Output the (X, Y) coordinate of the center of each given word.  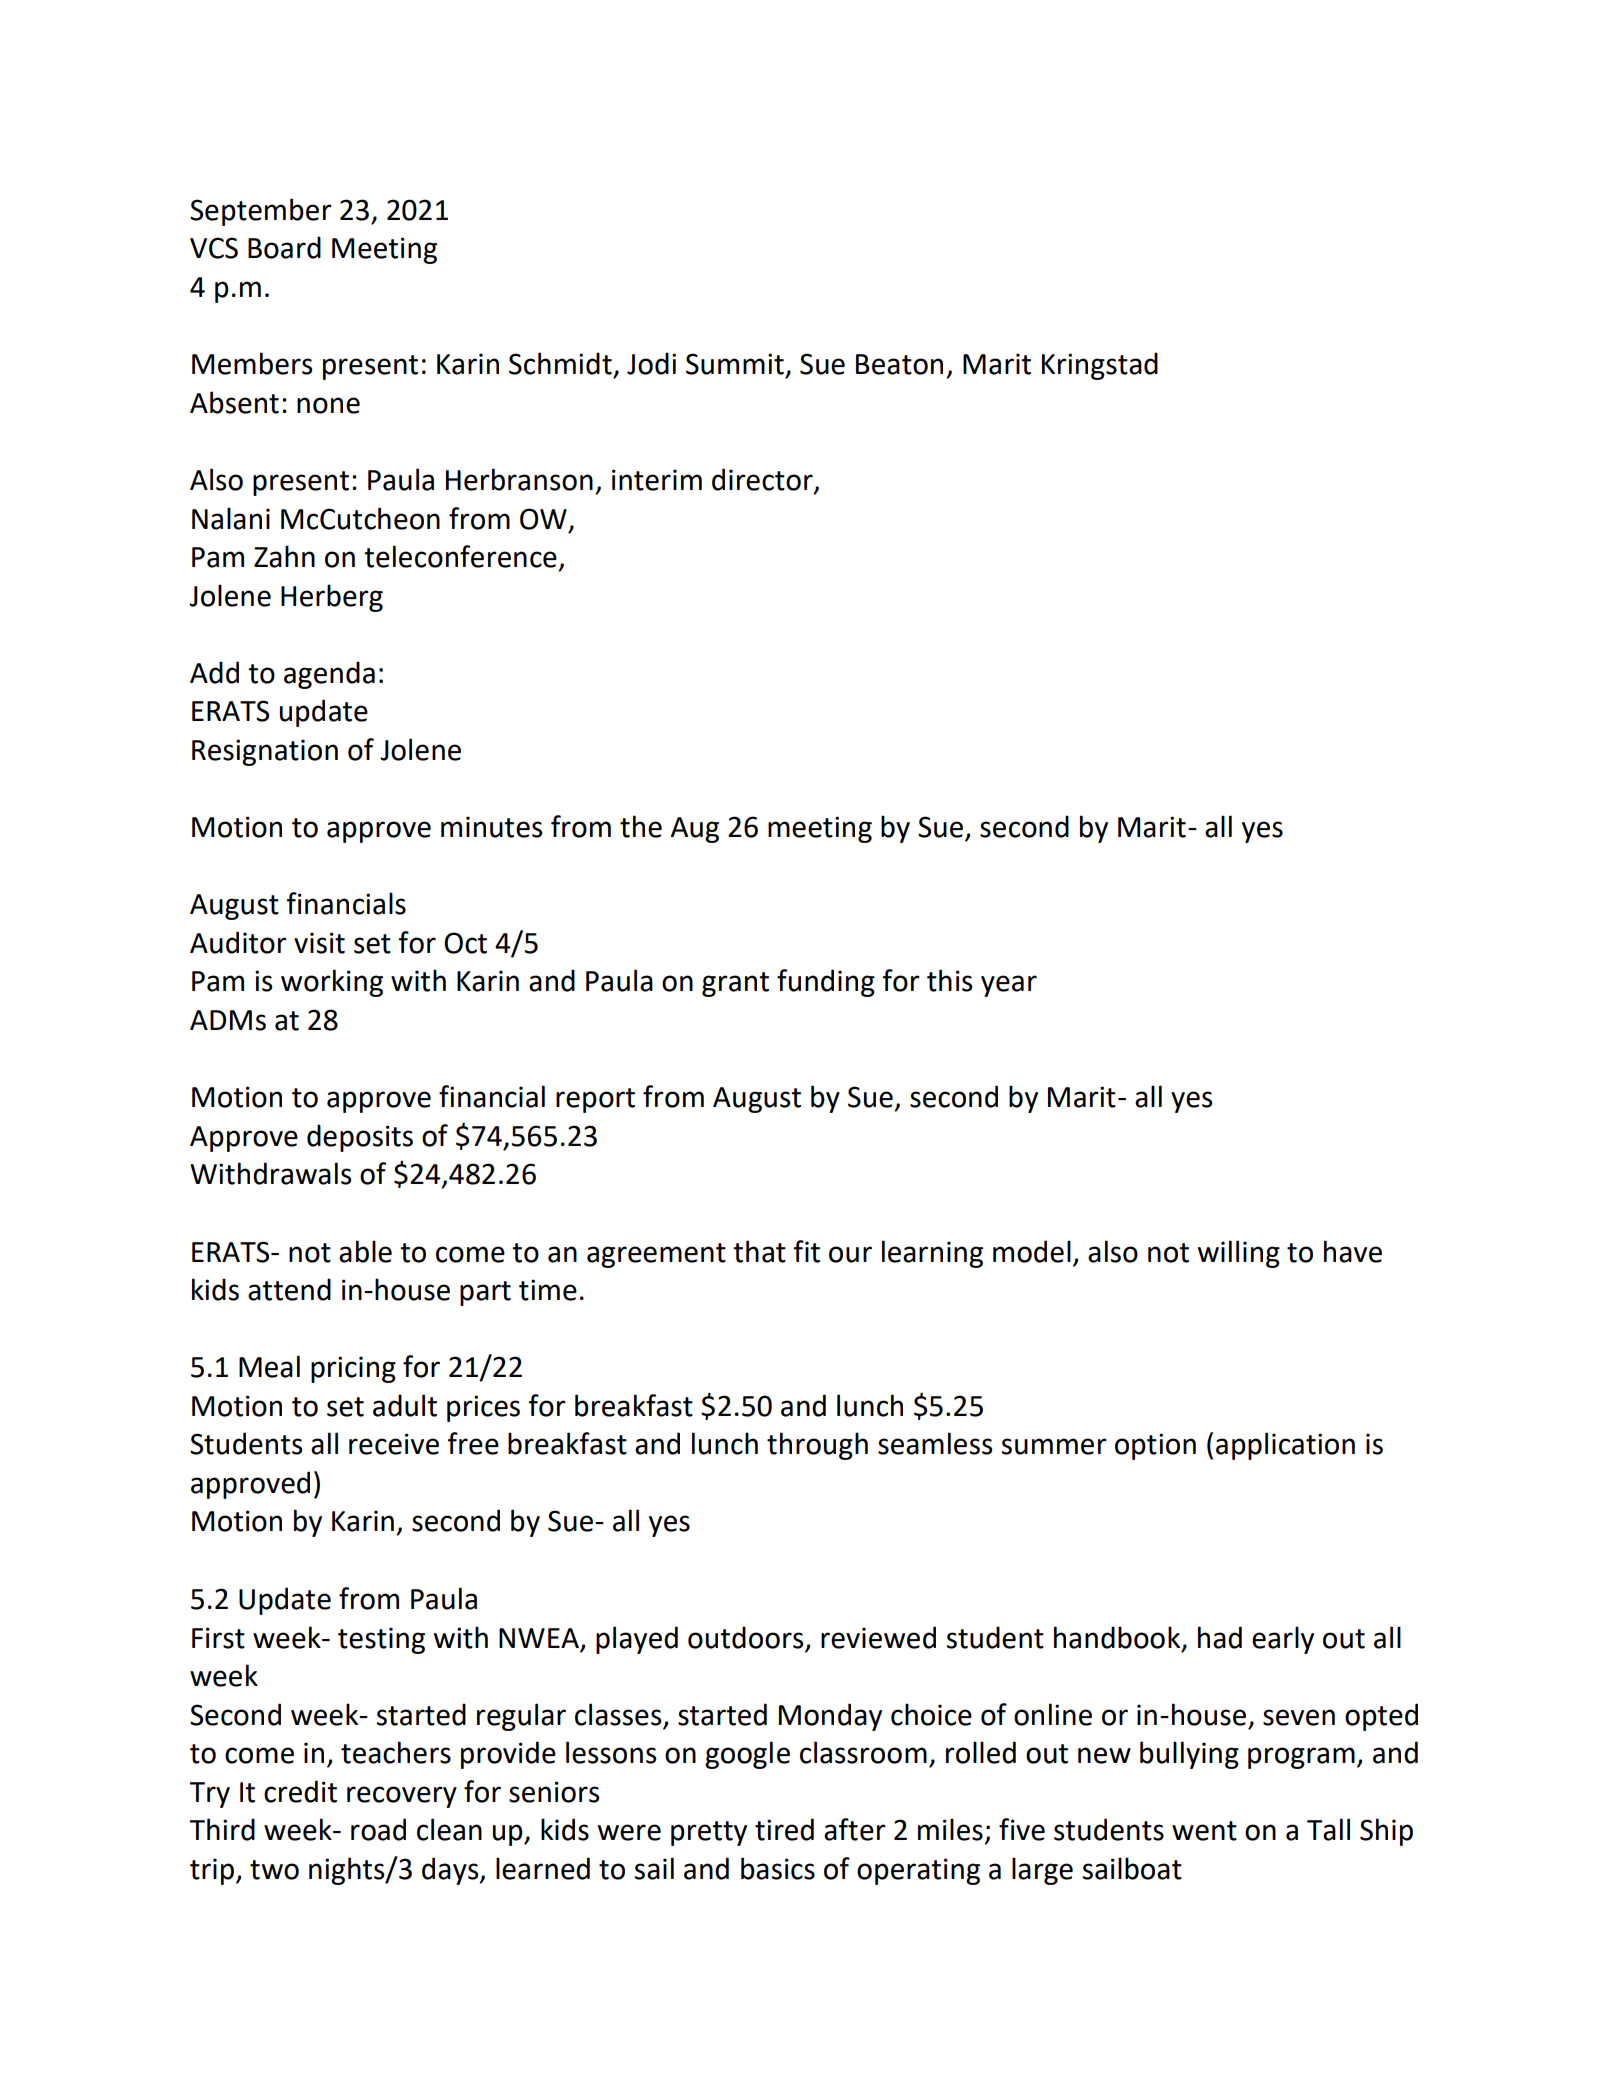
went (1204, 1831)
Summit (735, 364)
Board (284, 247)
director (763, 480)
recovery (402, 1797)
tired (784, 1829)
